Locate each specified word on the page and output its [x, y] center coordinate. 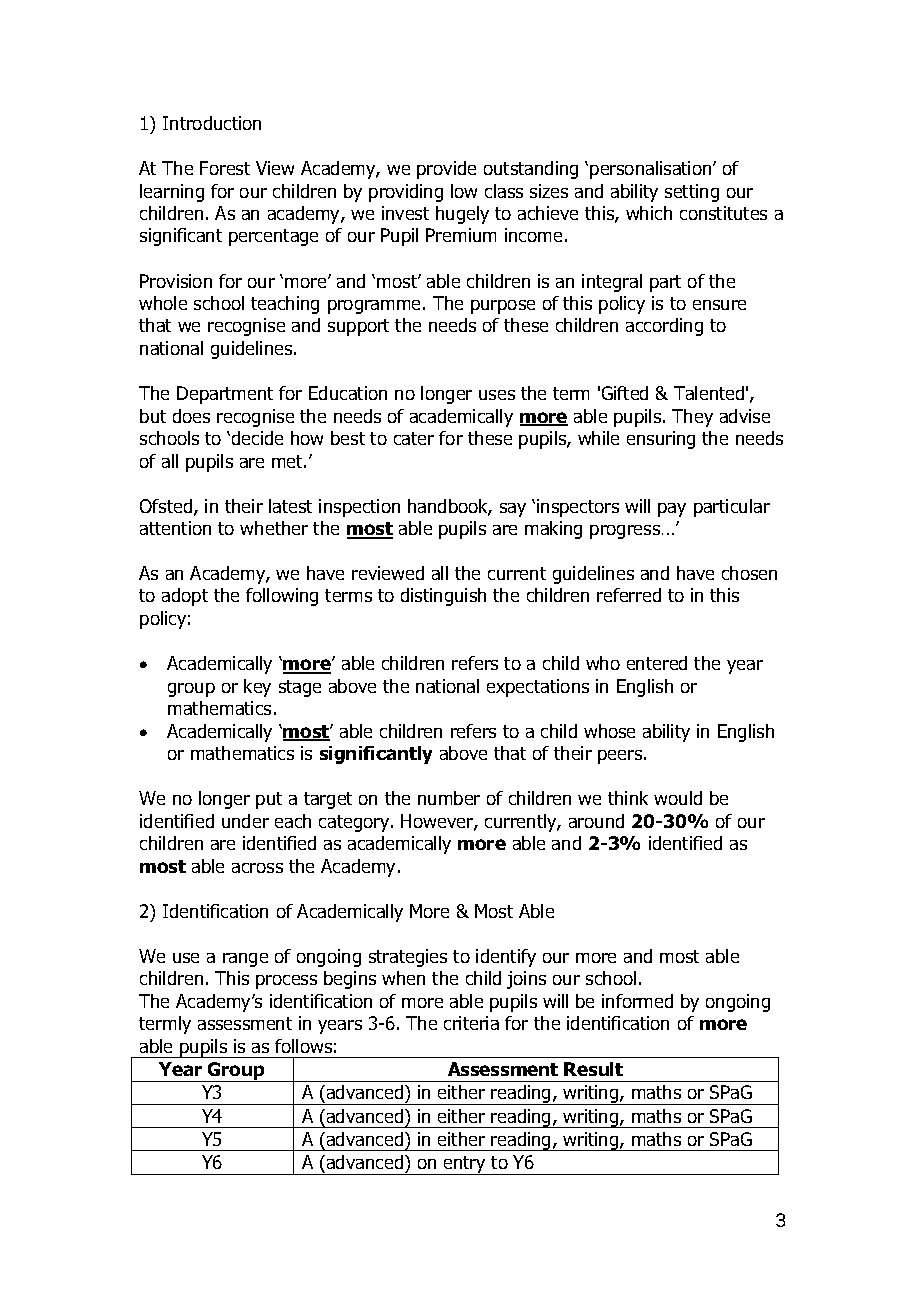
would [678, 798]
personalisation [652, 170]
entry [465, 1165]
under [245, 821]
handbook [449, 507]
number [449, 798]
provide [446, 170]
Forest [225, 168]
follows [303, 1046]
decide [257, 438]
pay [672, 510]
